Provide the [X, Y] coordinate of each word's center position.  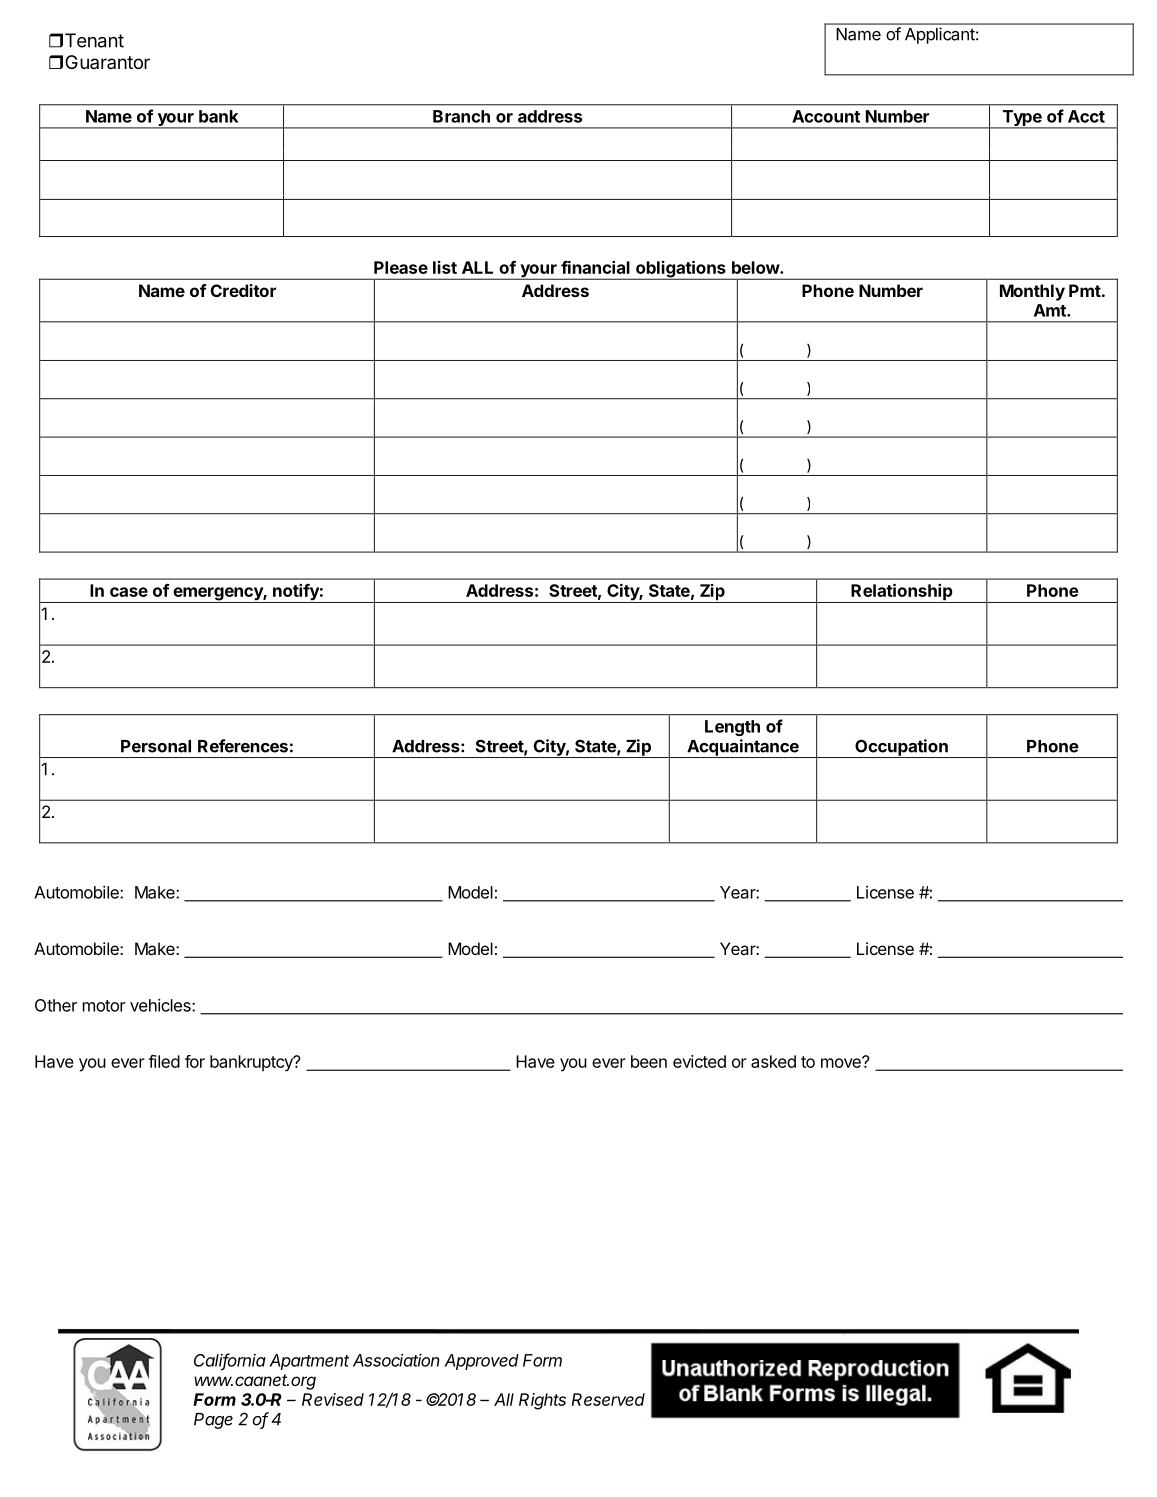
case [129, 592]
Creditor [243, 290]
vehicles [161, 1005]
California [230, 1361]
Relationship [902, 593]
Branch [461, 116]
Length [732, 728]
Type [1022, 119]
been [649, 1061]
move [842, 1062]
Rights [542, 1401]
